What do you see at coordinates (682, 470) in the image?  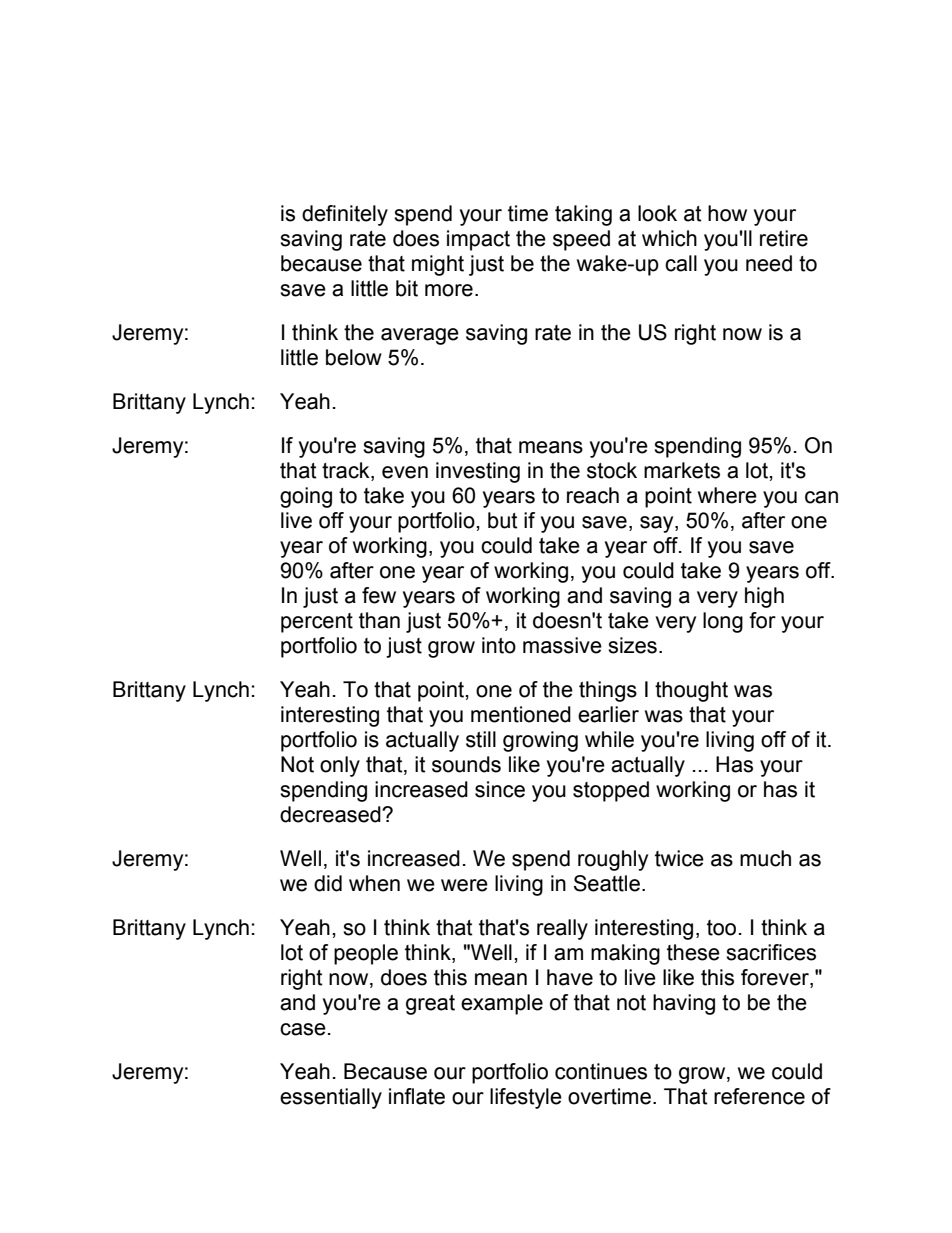 I see `markets` at bounding box center [682, 470].
